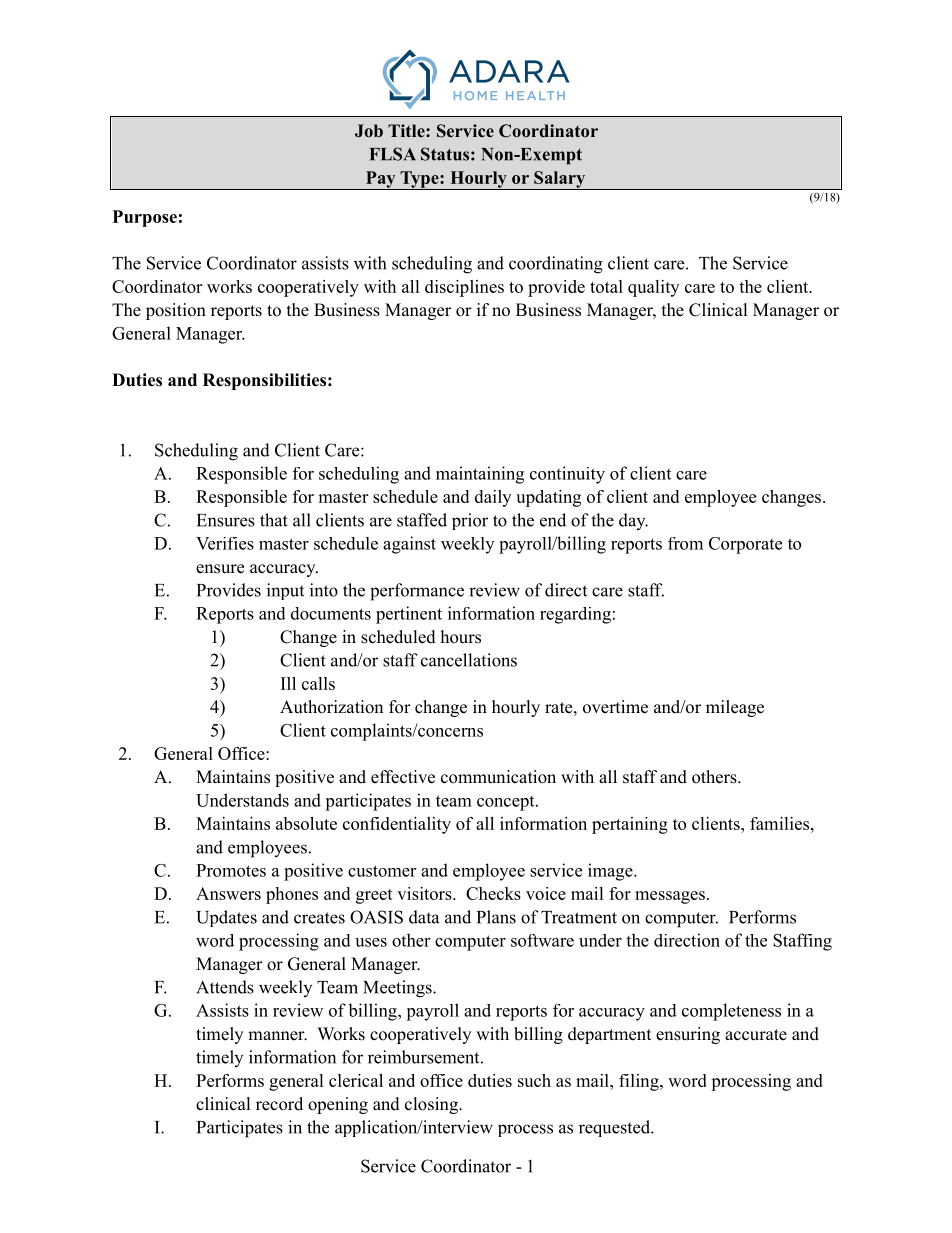  Describe the element at coordinates (461, 637) in the document. I see `hours` at that location.
